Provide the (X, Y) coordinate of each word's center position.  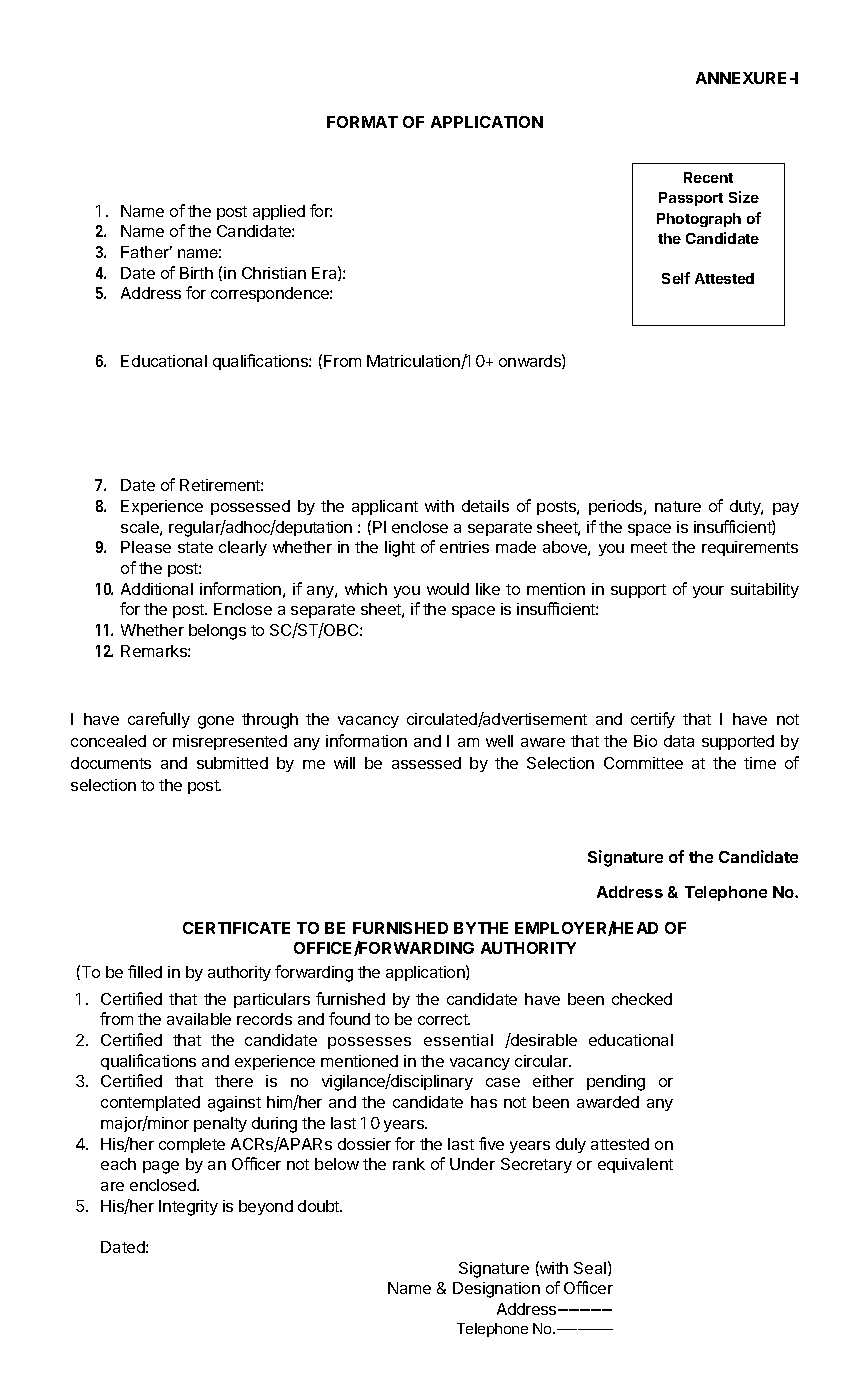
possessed (250, 507)
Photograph (699, 220)
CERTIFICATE (236, 928)
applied (279, 212)
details (485, 506)
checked (642, 999)
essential (458, 1040)
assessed (426, 763)
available (199, 1019)
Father (146, 252)
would (448, 589)
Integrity (188, 1208)
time (760, 763)
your (708, 592)
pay (786, 509)
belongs (217, 632)
